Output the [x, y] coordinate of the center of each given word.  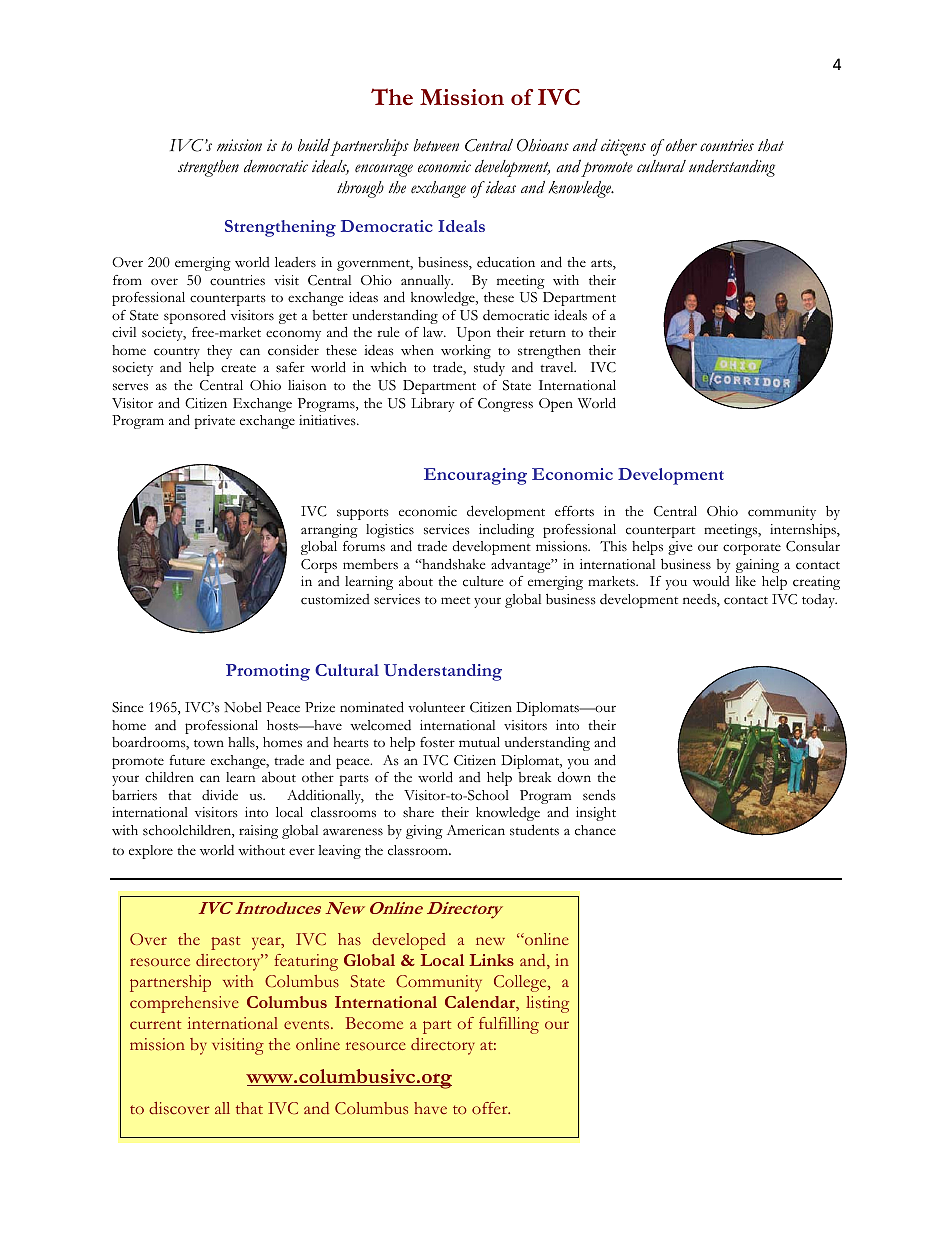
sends [599, 795]
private [215, 422]
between [436, 145]
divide [220, 795]
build [314, 145]
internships [804, 531]
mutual [479, 742]
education [506, 262]
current [155, 1024]
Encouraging [475, 476]
